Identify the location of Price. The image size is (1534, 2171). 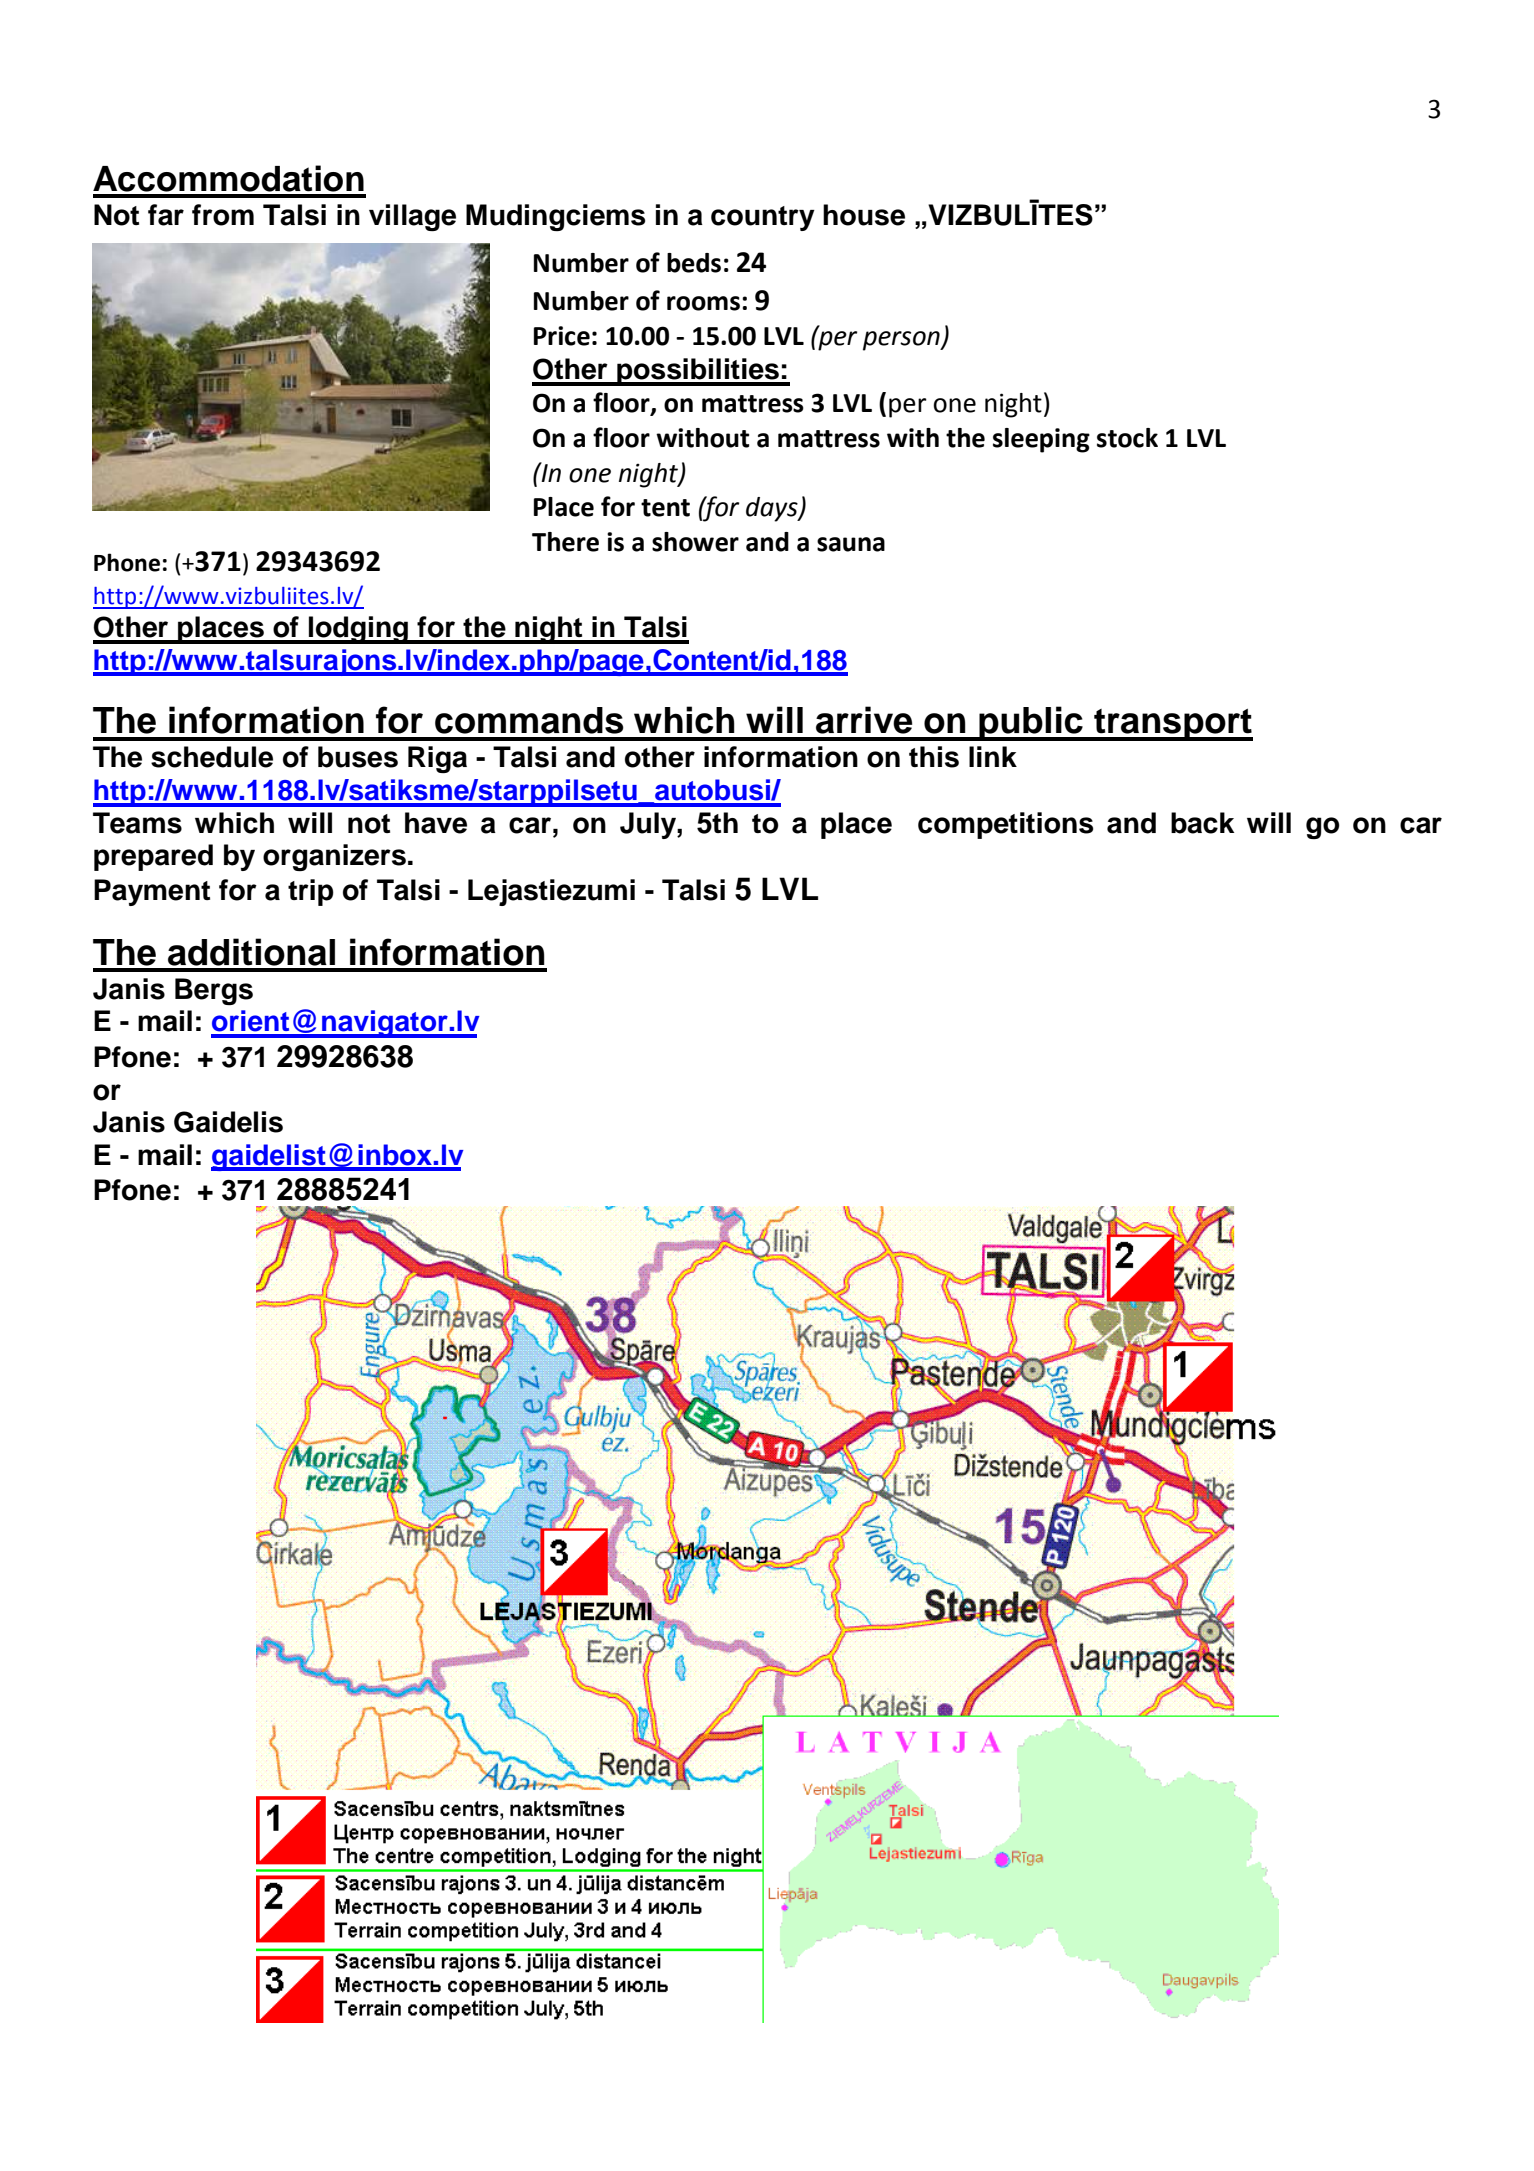
(562, 336).
